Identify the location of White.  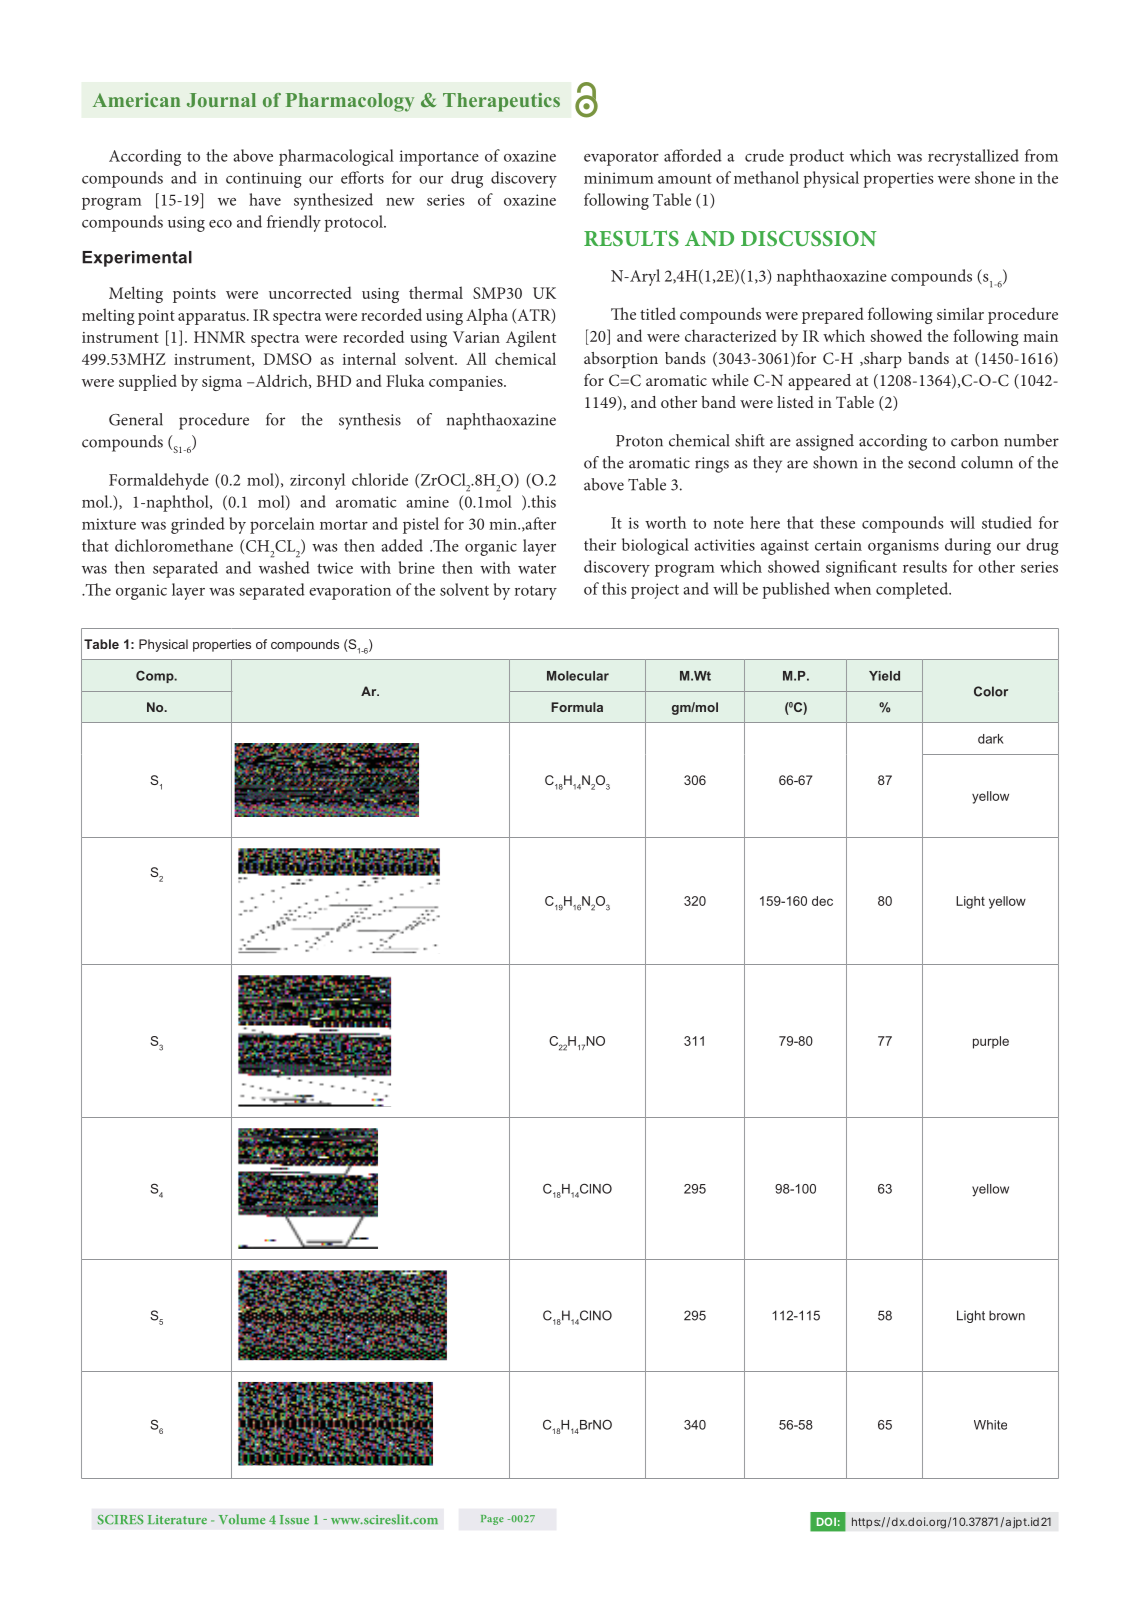
(990, 1425).
